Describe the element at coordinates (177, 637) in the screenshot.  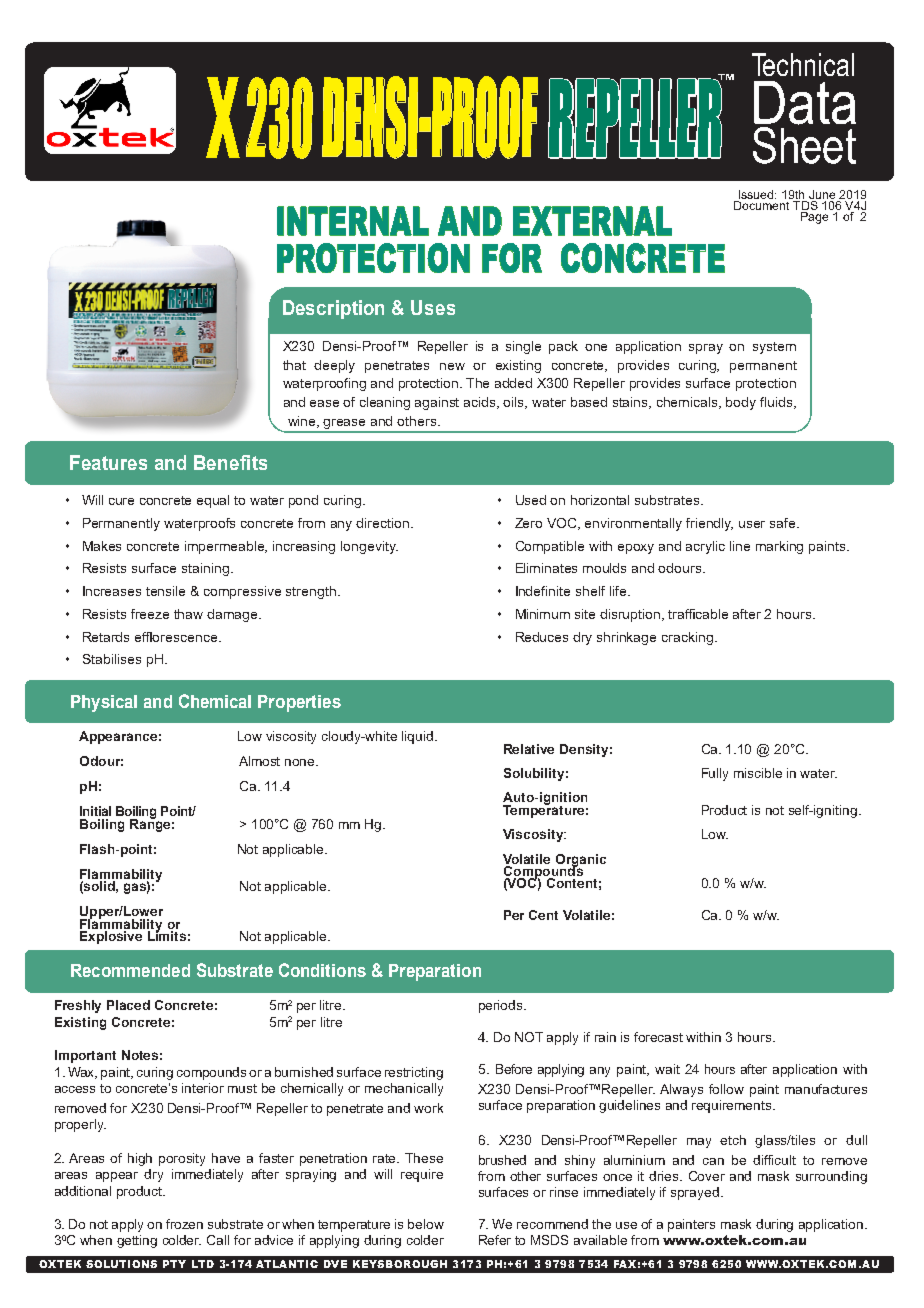
I see `efflorescence` at that location.
